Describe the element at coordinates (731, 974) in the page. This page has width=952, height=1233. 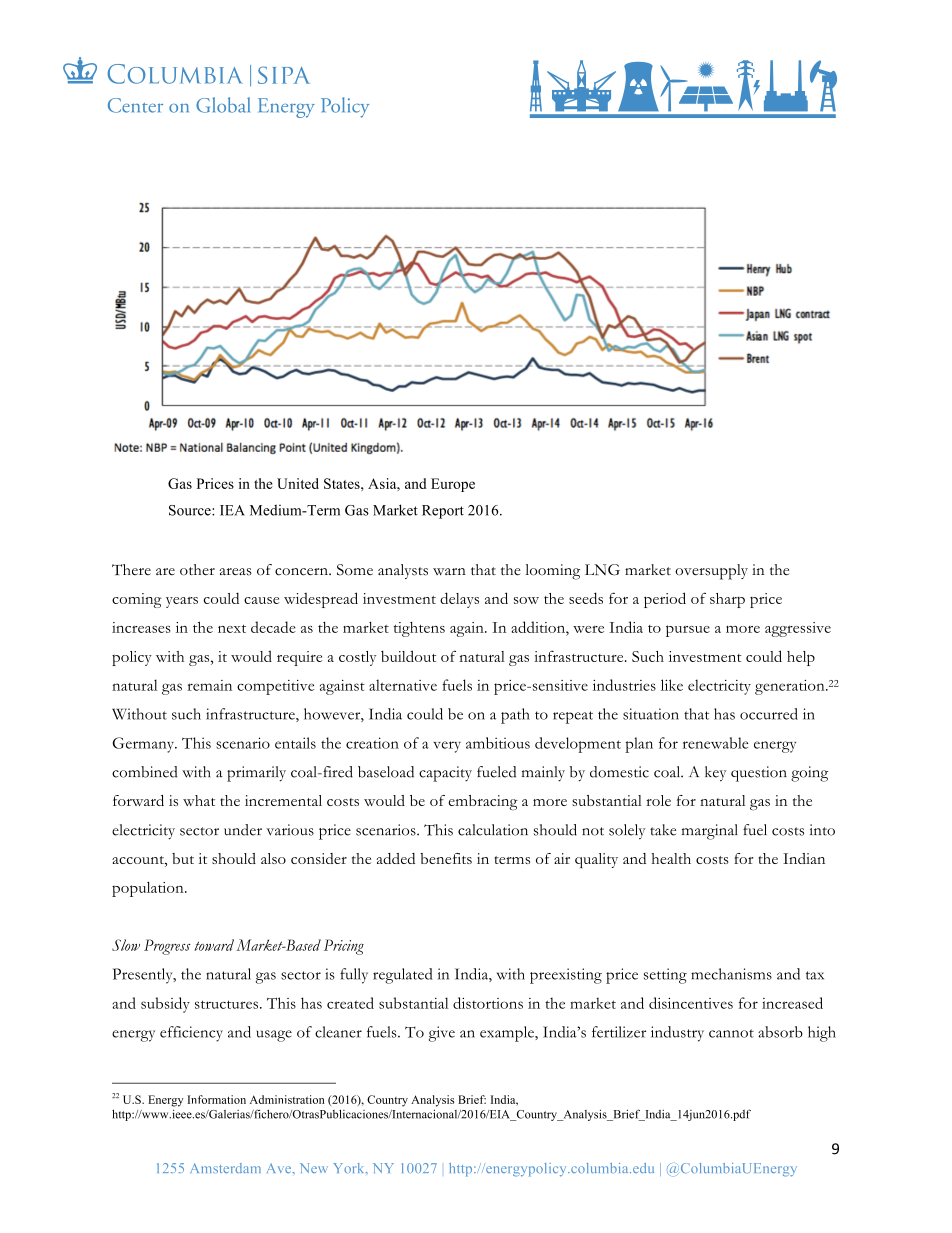
I see `mechanisms` at that location.
